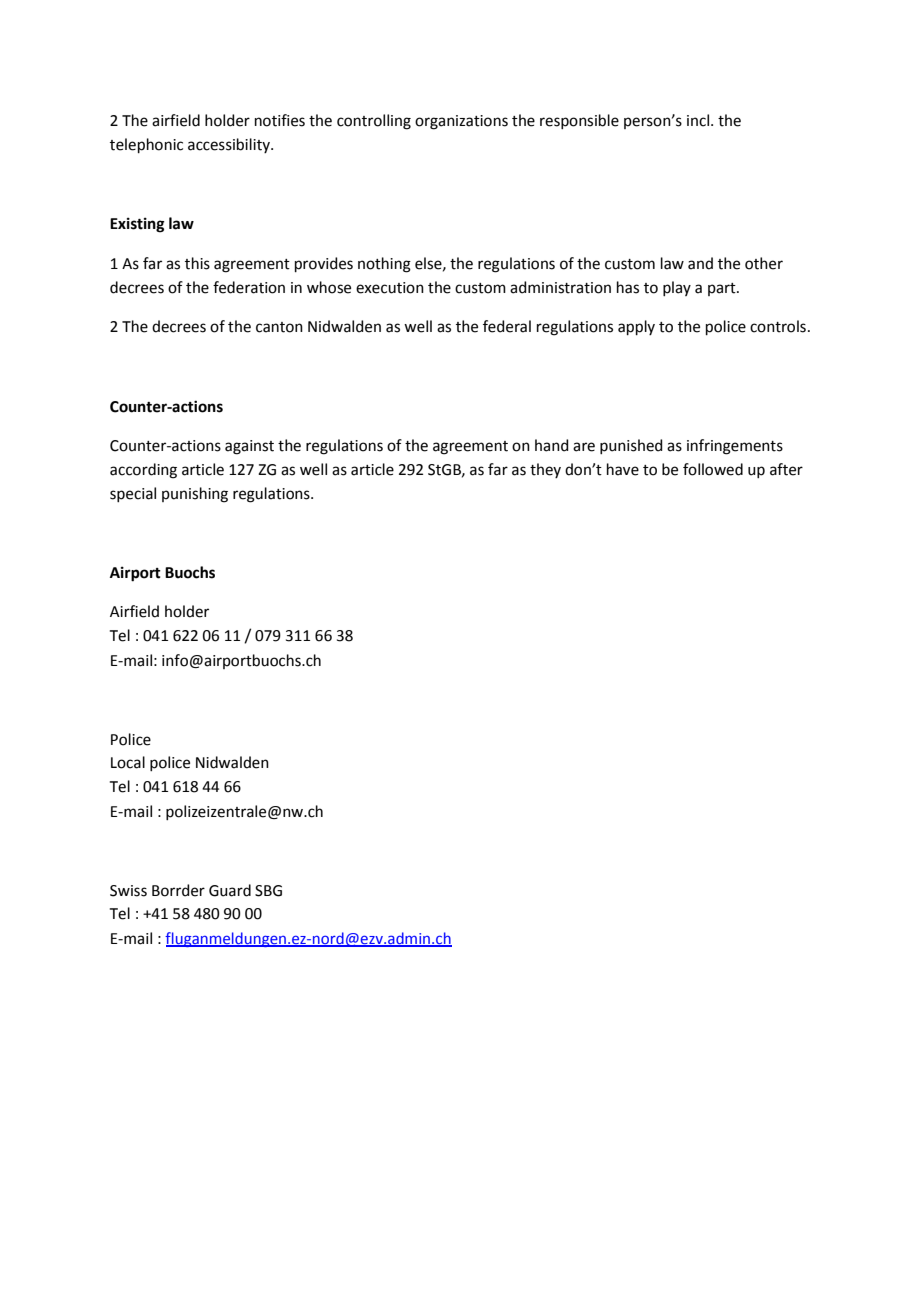  Describe the element at coordinates (461, 122) in the screenshot. I see `organizations` at that location.
